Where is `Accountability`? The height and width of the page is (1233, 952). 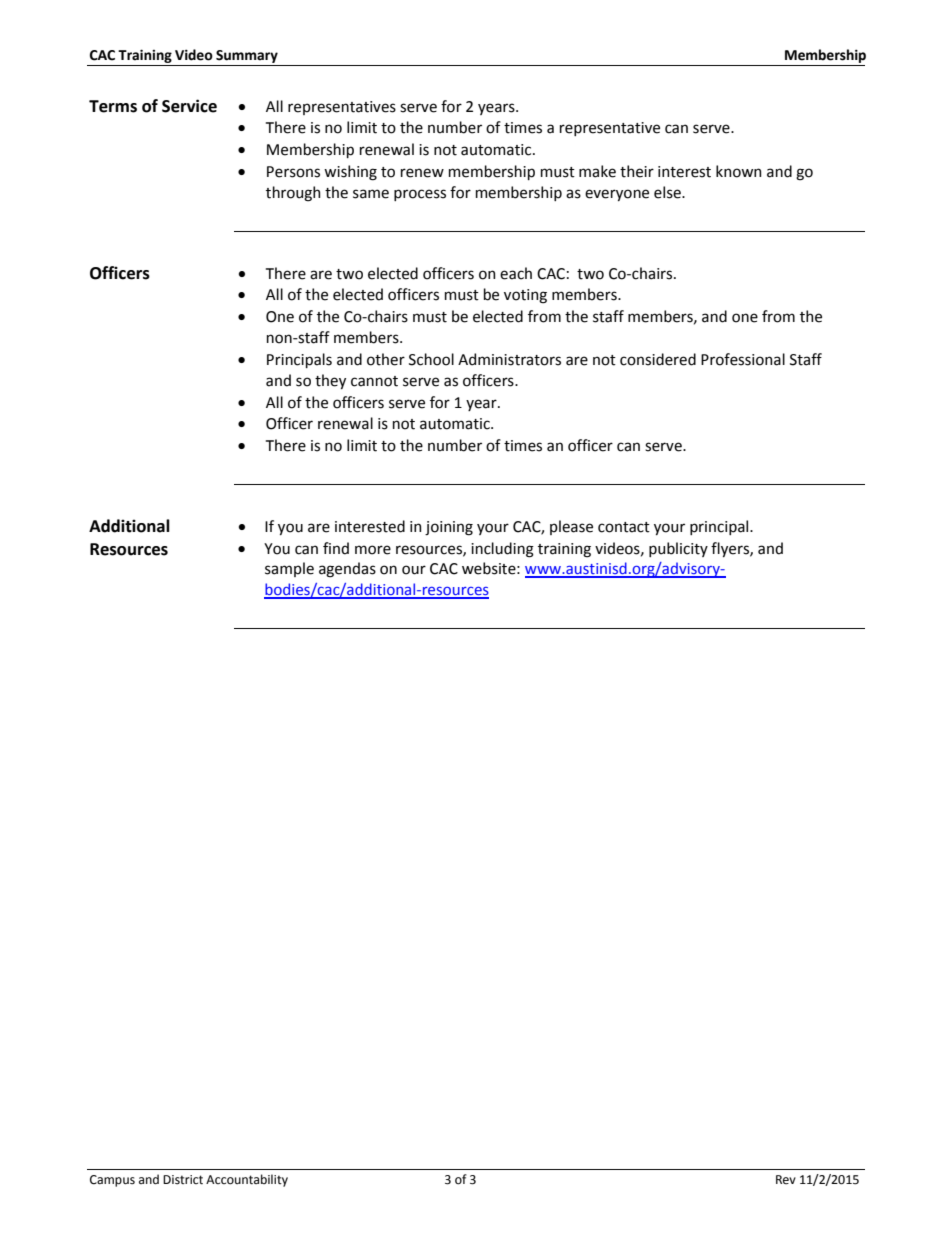
Accountability is located at coordinates (247, 1180).
